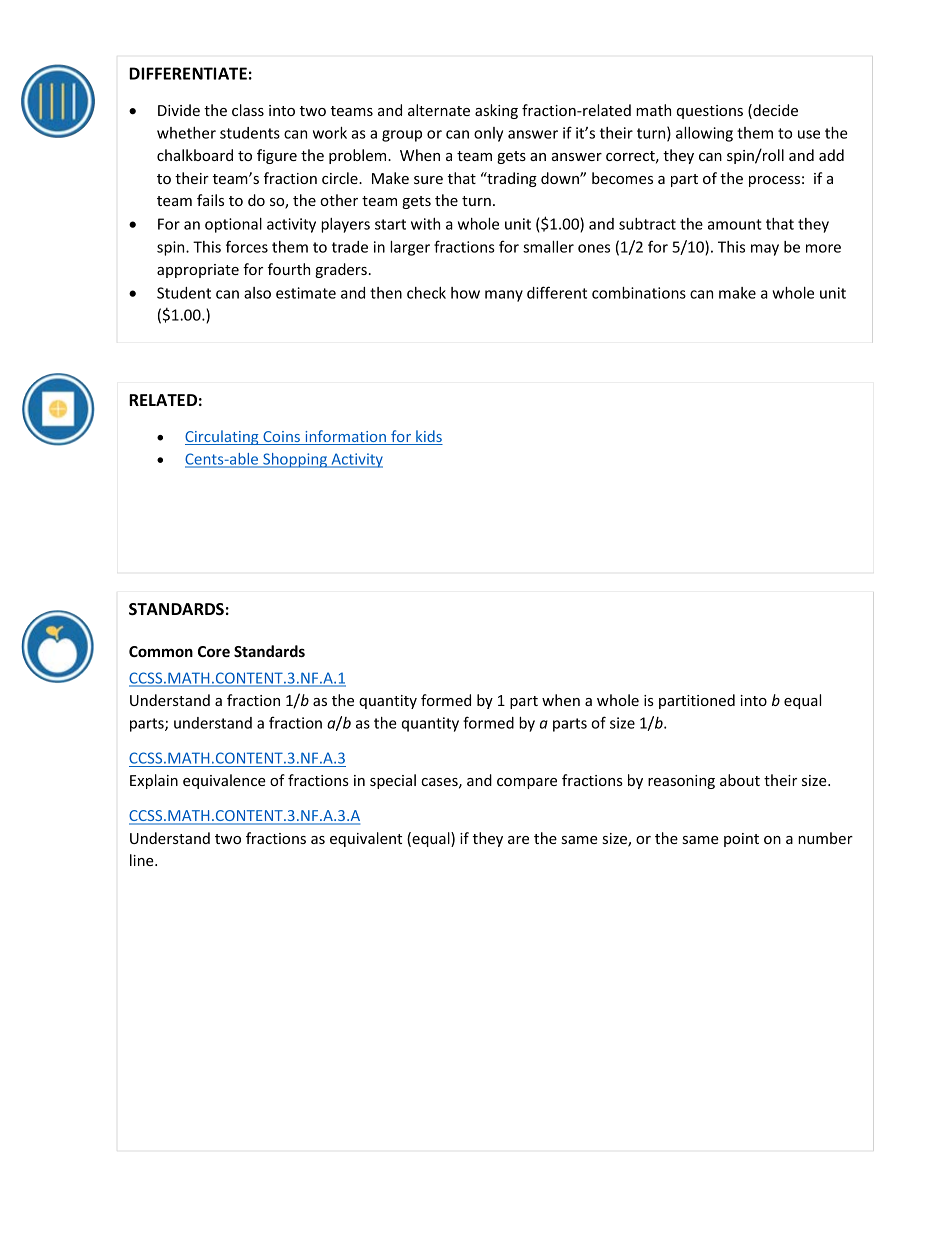 Image resolution: width=952 pixels, height=1233 pixels. What do you see at coordinates (345, 437) in the page?
I see `information` at bounding box center [345, 437].
